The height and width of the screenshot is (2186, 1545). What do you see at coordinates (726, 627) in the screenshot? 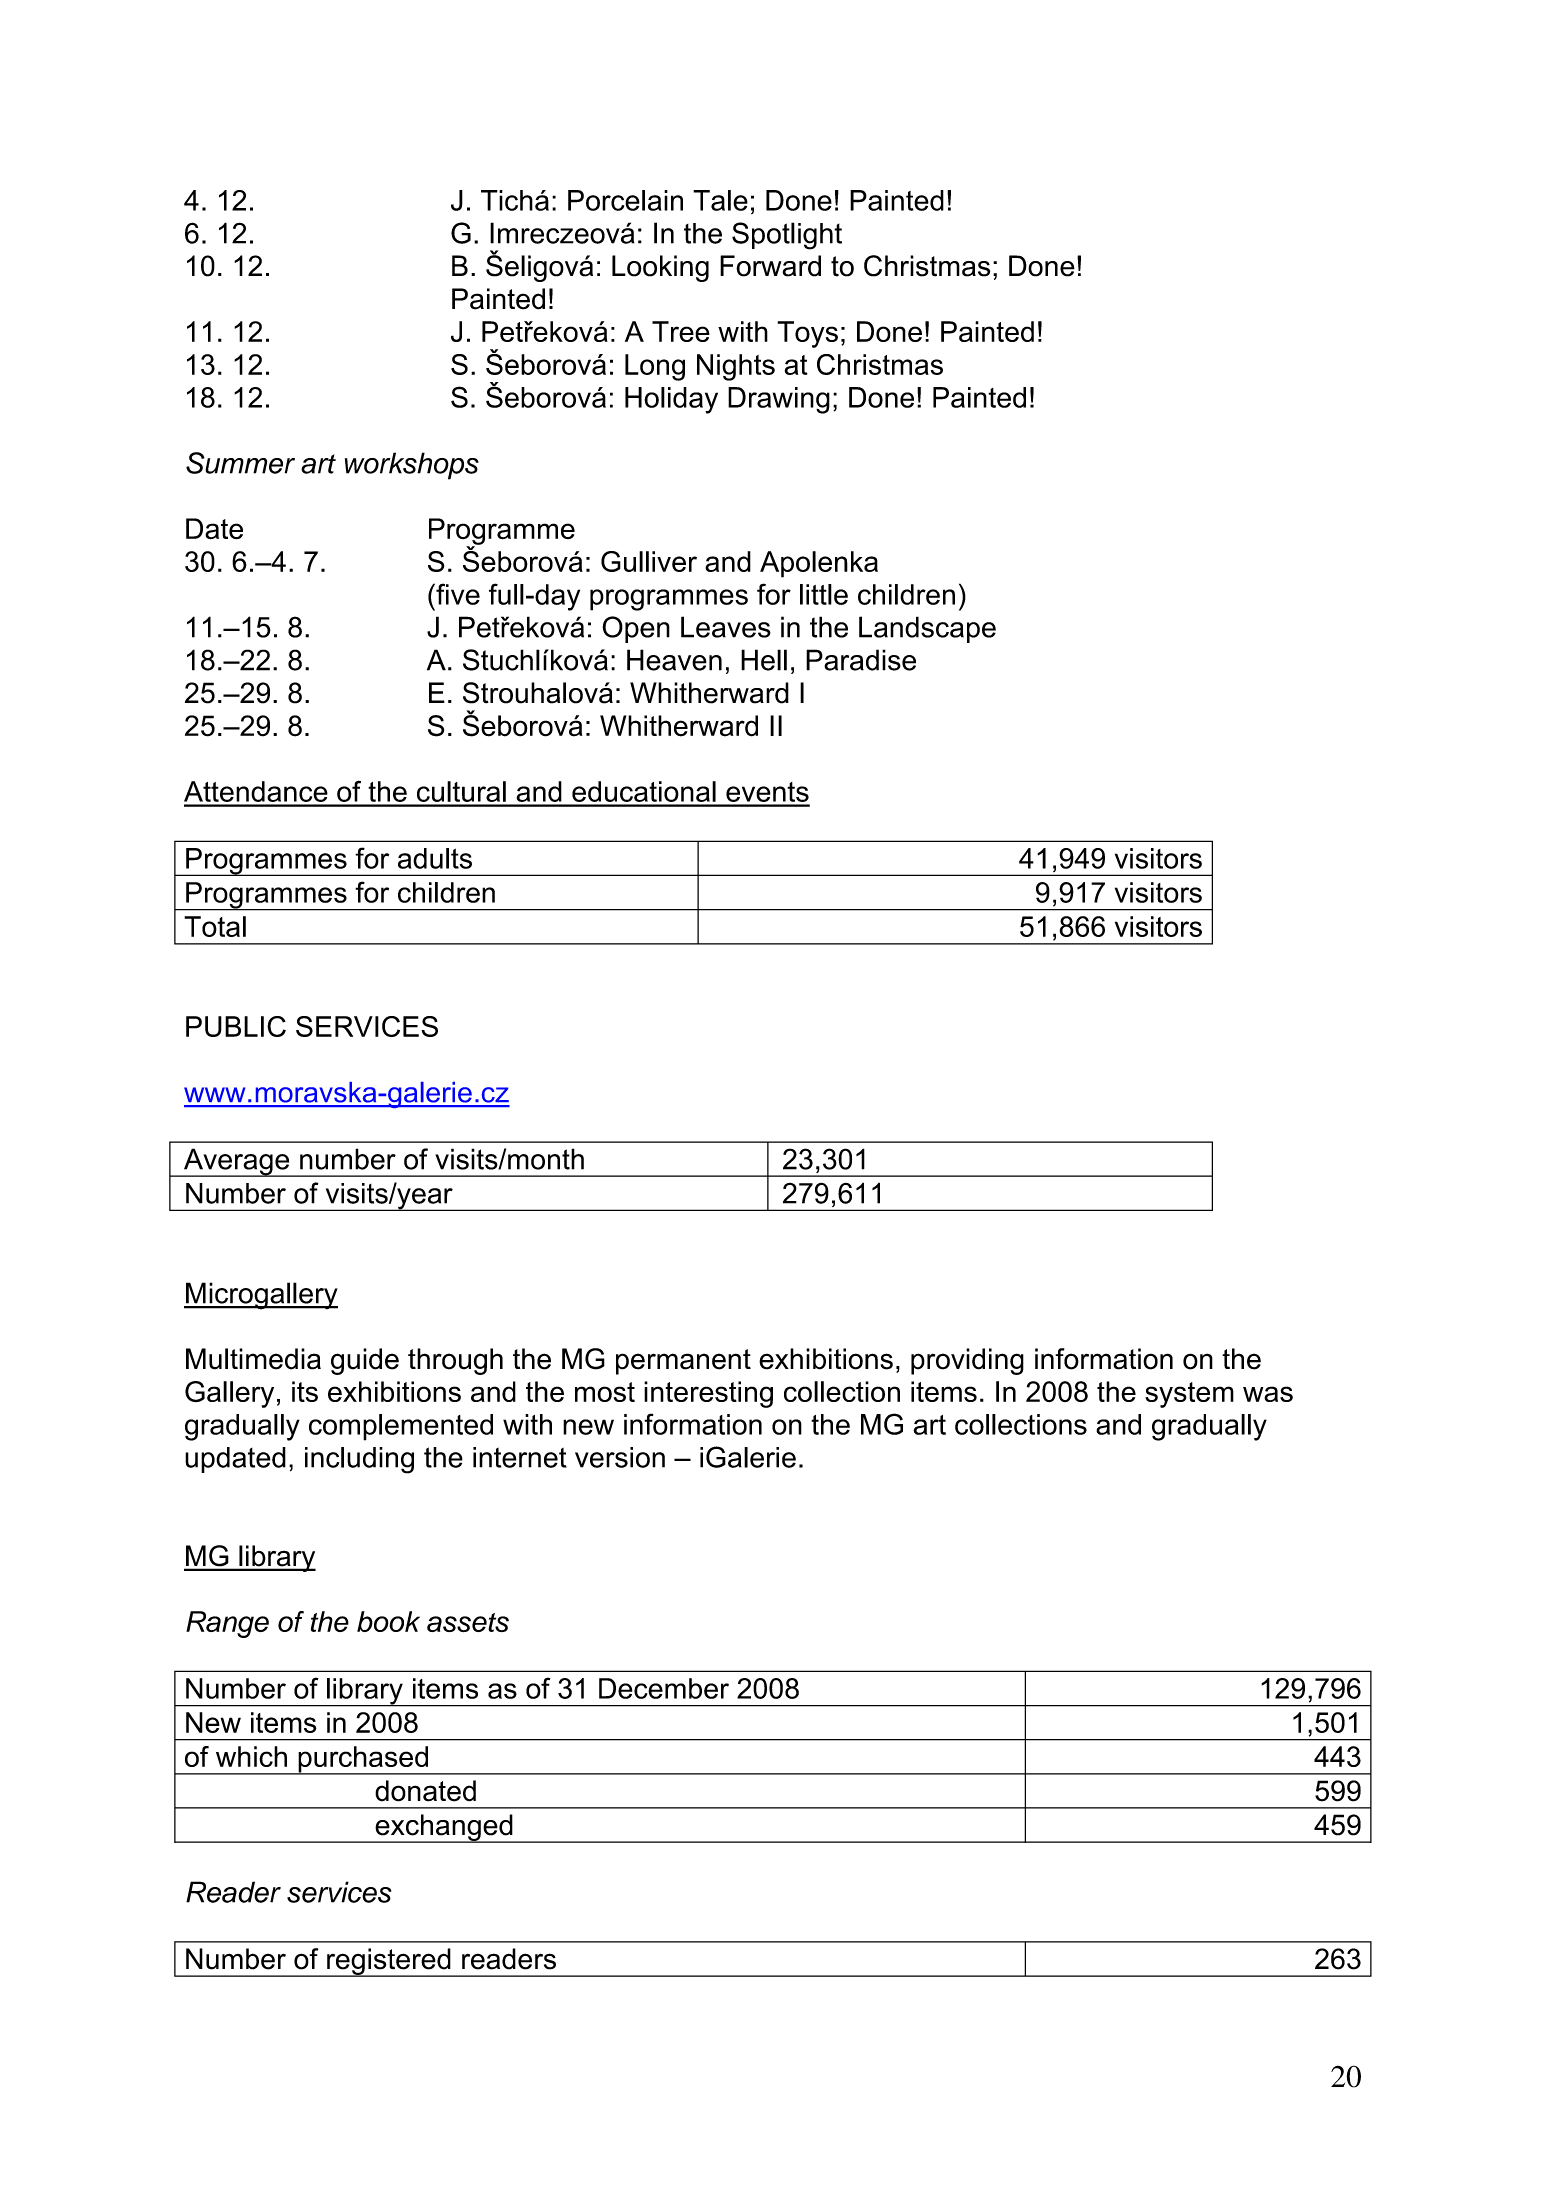
I see `Leaves` at bounding box center [726, 627].
